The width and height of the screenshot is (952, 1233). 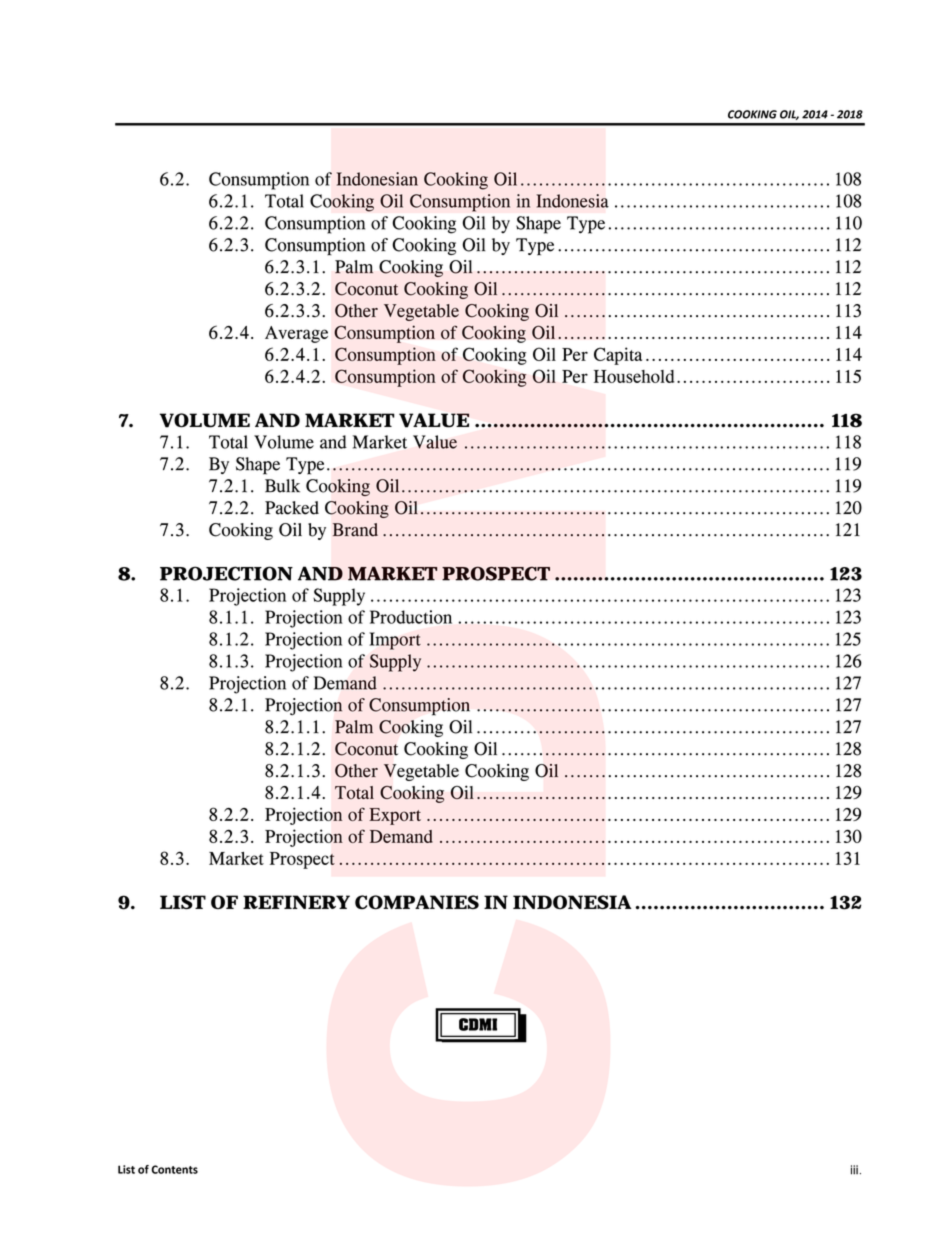 I want to click on Import, so click(x=395, y=641).
